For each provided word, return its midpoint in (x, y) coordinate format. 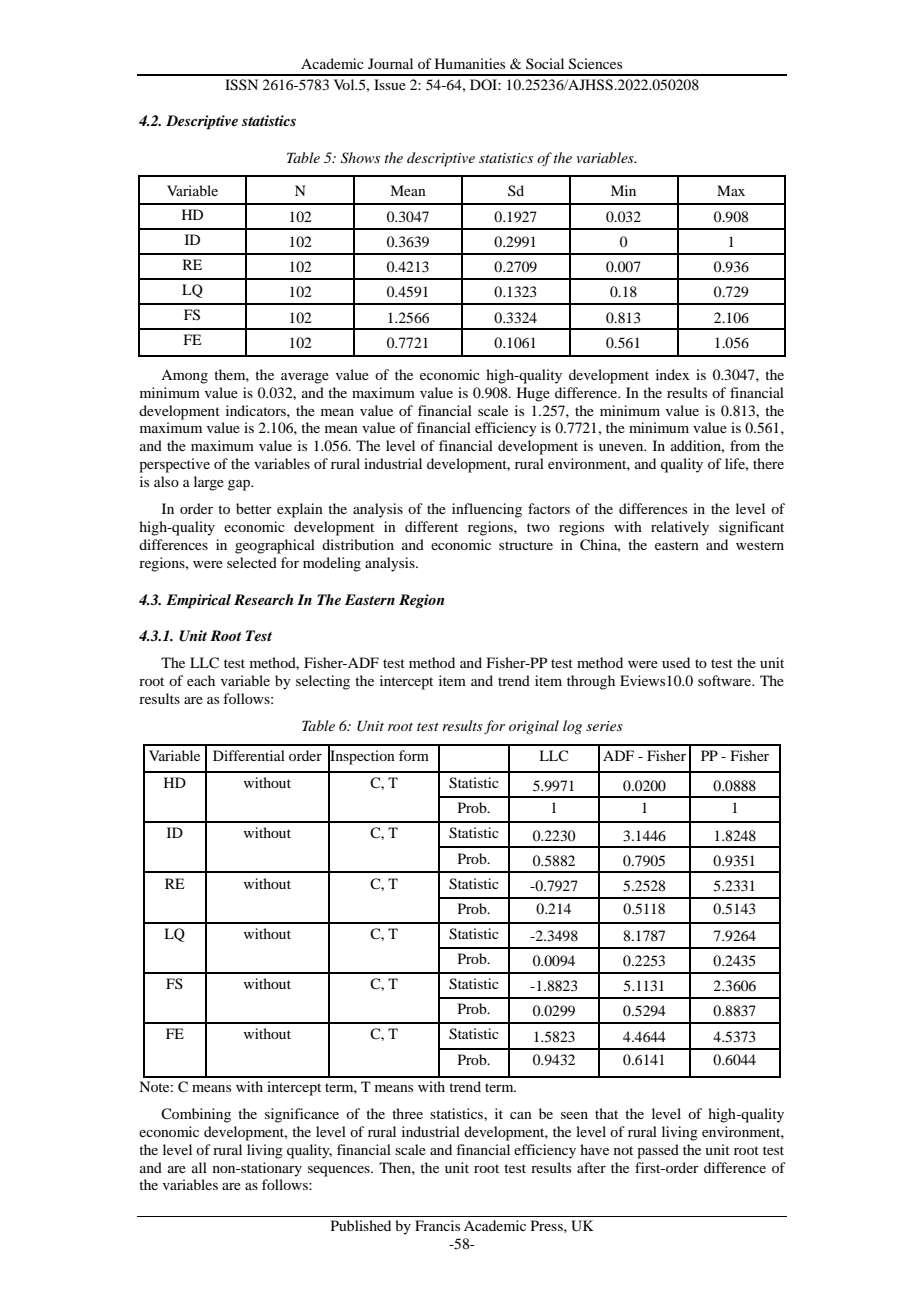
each (201, 680)
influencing (487, 510)
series (604, 726)
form (414, 755)
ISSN (241, 85)
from (745, 445)
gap (240, 485)
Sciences (595, 64)
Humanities (470, 63)
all (199, 1167)
